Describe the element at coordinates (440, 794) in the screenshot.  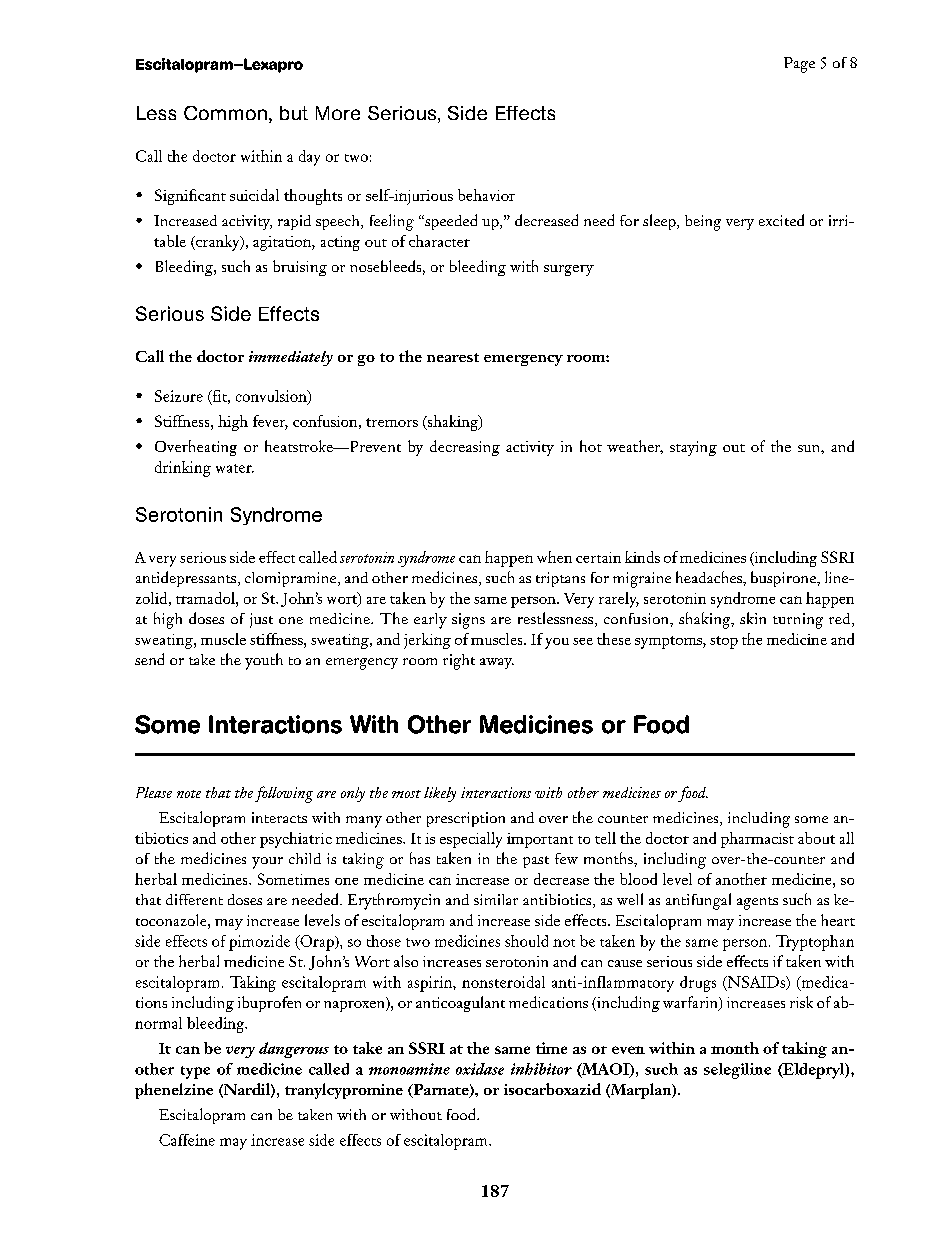
I see `likely` at that location.
